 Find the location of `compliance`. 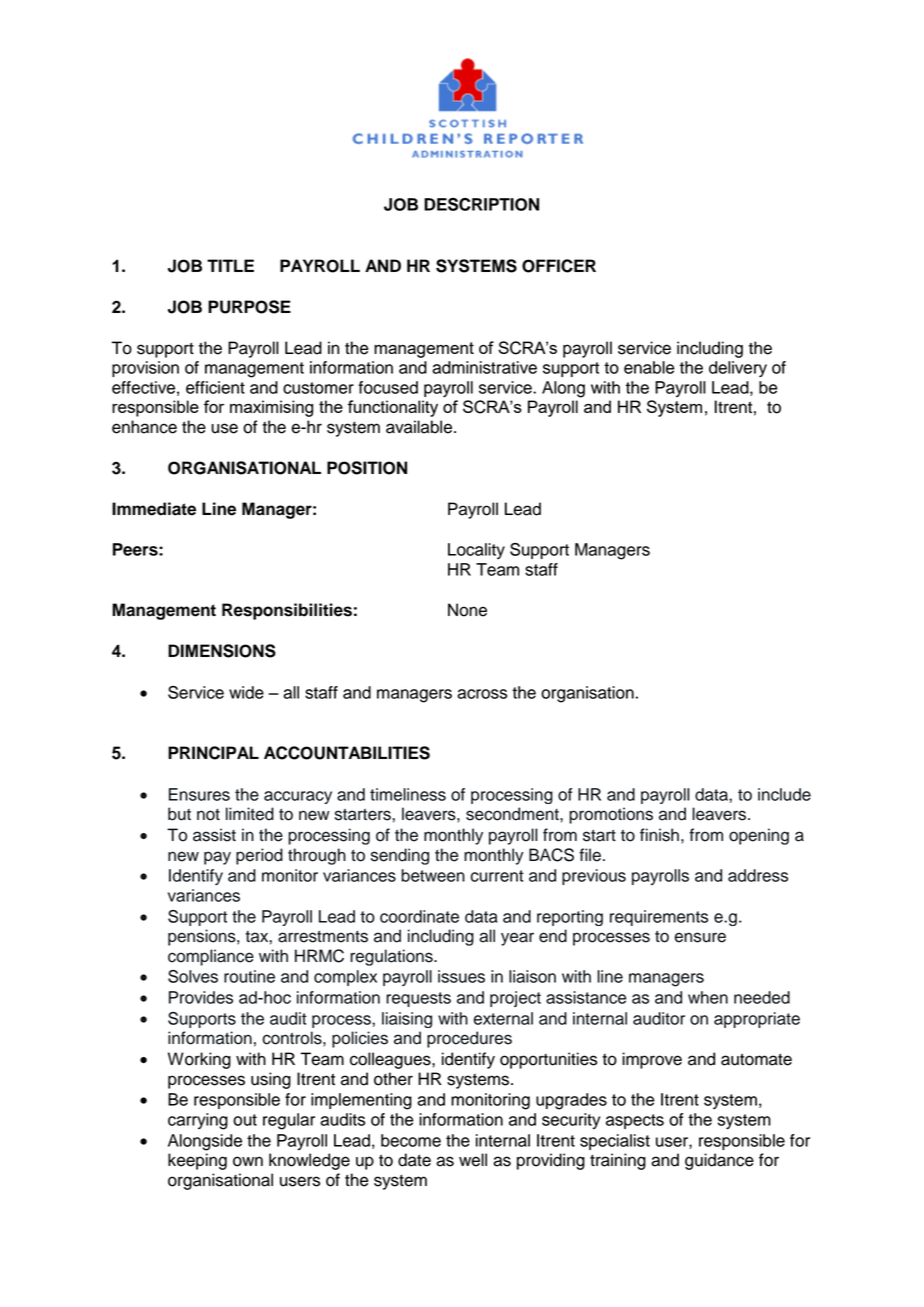

compliance is located at coordinates (211, 957).
